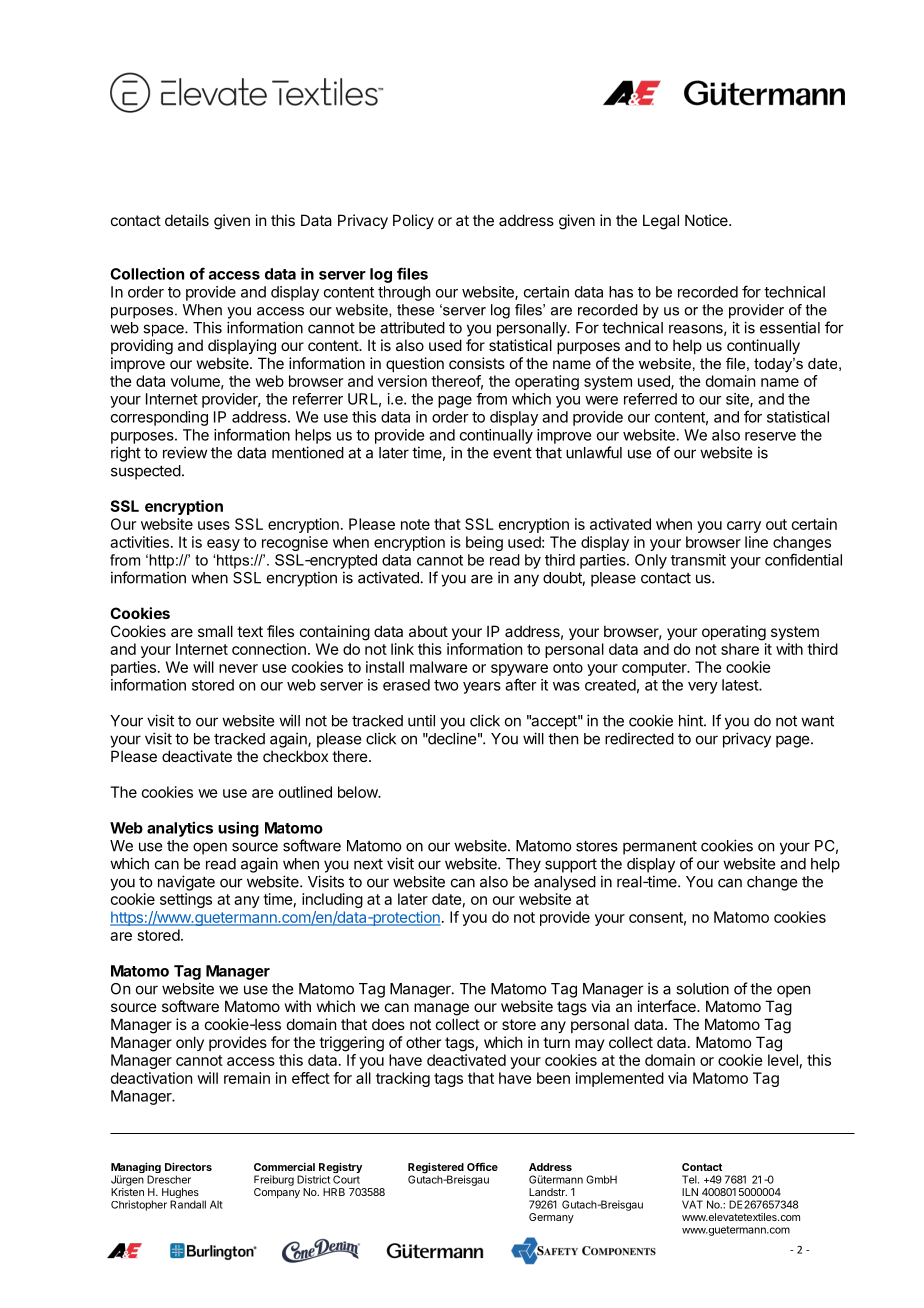  I want to click on years, so click(482, 688).
